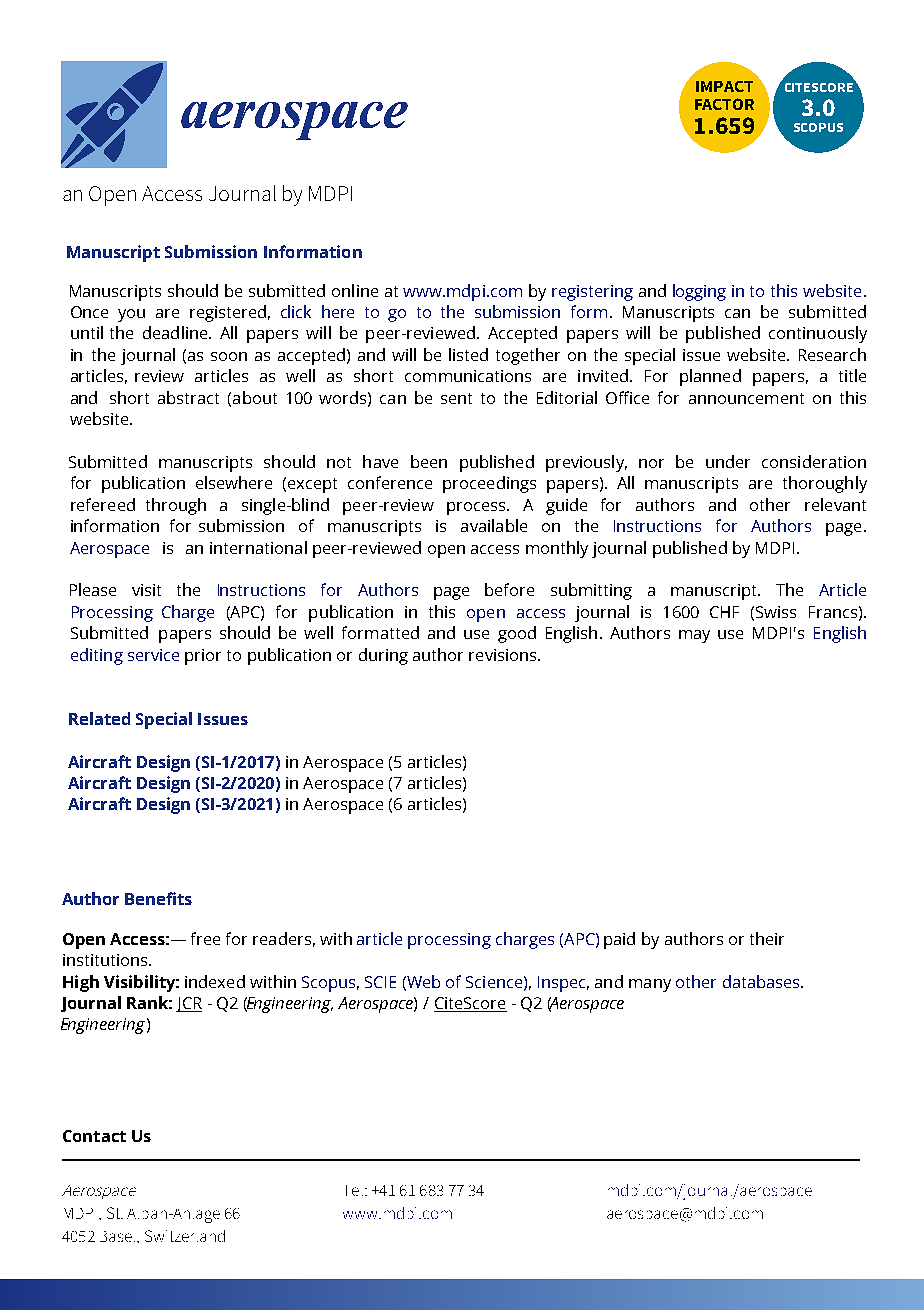 This page has height=1310, width=924. I want to click on Switzerland, so click(185, 1236).
